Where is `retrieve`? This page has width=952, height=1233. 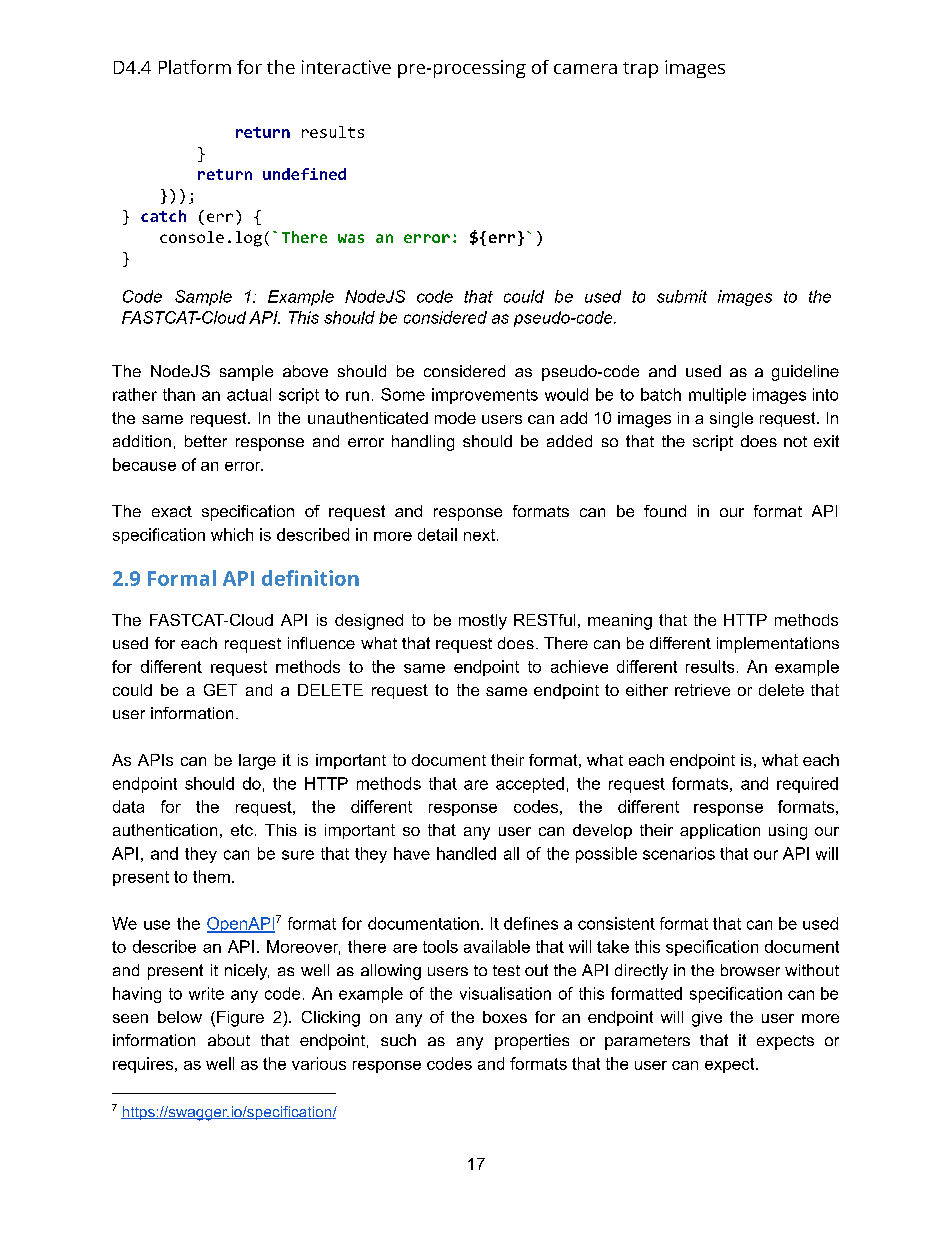
retrieve is located at coordinates (702, 690).
